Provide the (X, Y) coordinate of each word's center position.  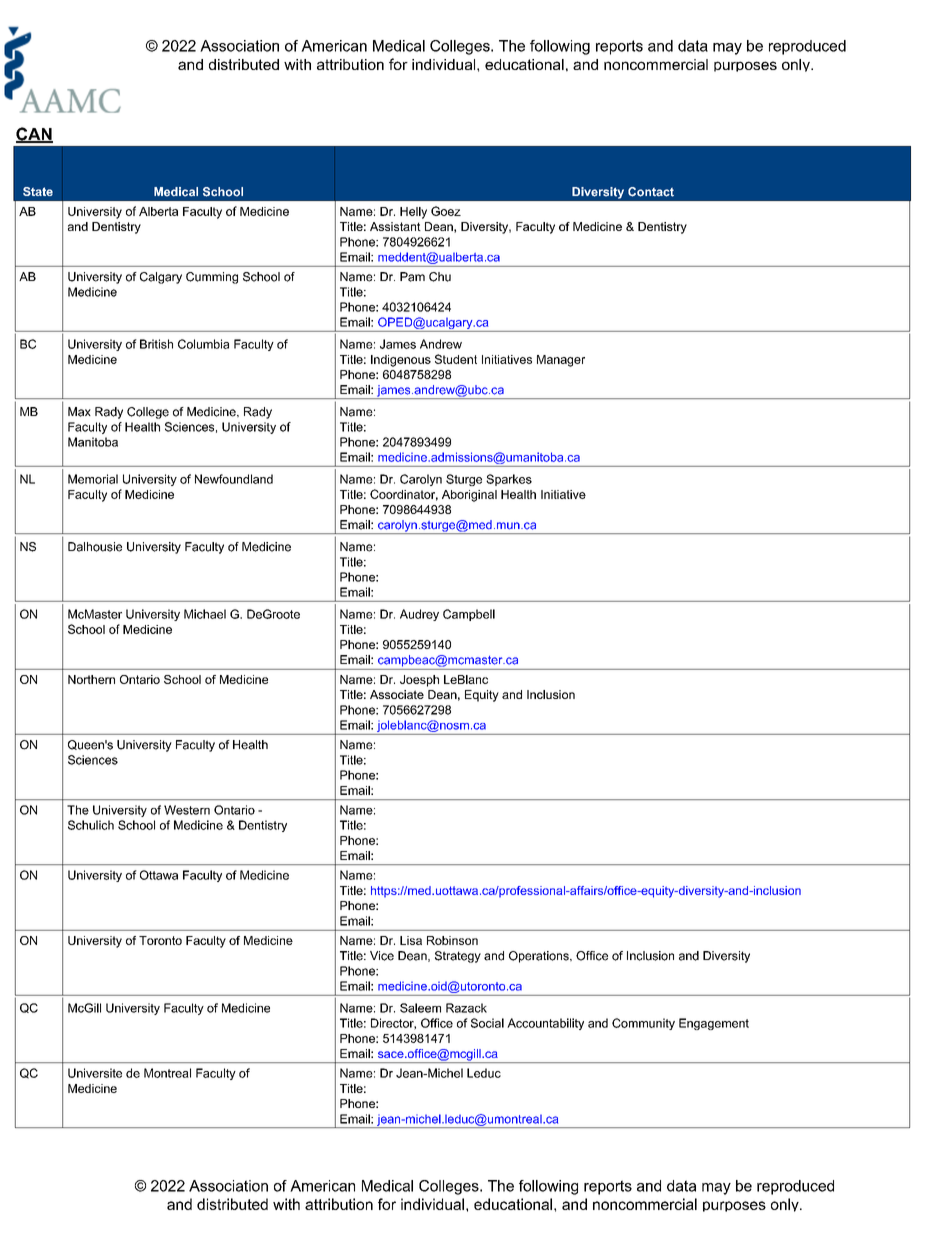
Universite (95, 1073)
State (38, 191)
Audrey (419, 615)
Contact (651, 192)
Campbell (469, 615)
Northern (91, 679)
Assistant (395, 226)
